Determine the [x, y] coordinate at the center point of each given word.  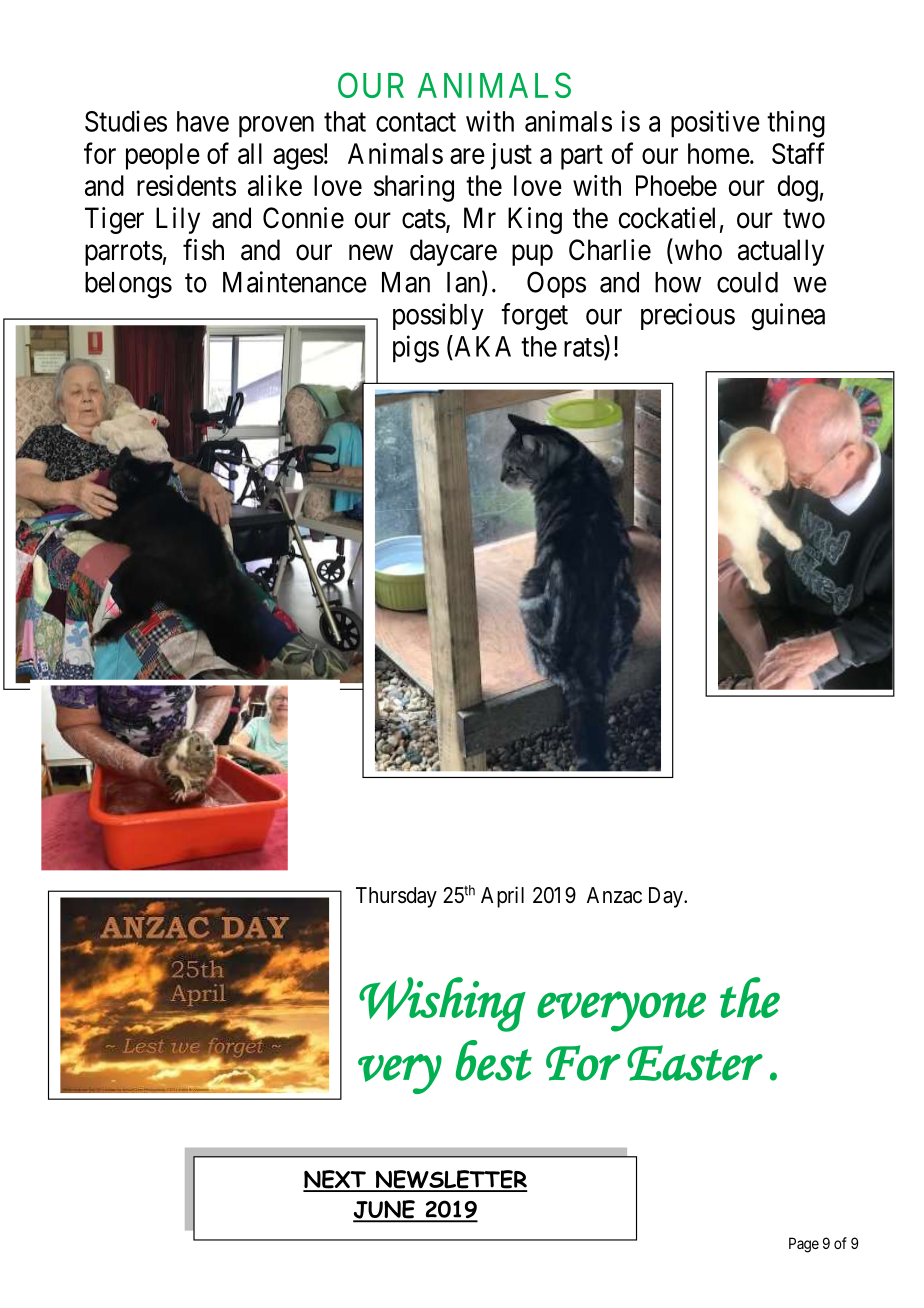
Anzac [614, 895]
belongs [128, 285]
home [719, 153]
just [511, 156]
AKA [481, 346]
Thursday [396, 897]
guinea [788, 317]
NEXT [335, 1180]
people [163, 156]
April [502, 897]
